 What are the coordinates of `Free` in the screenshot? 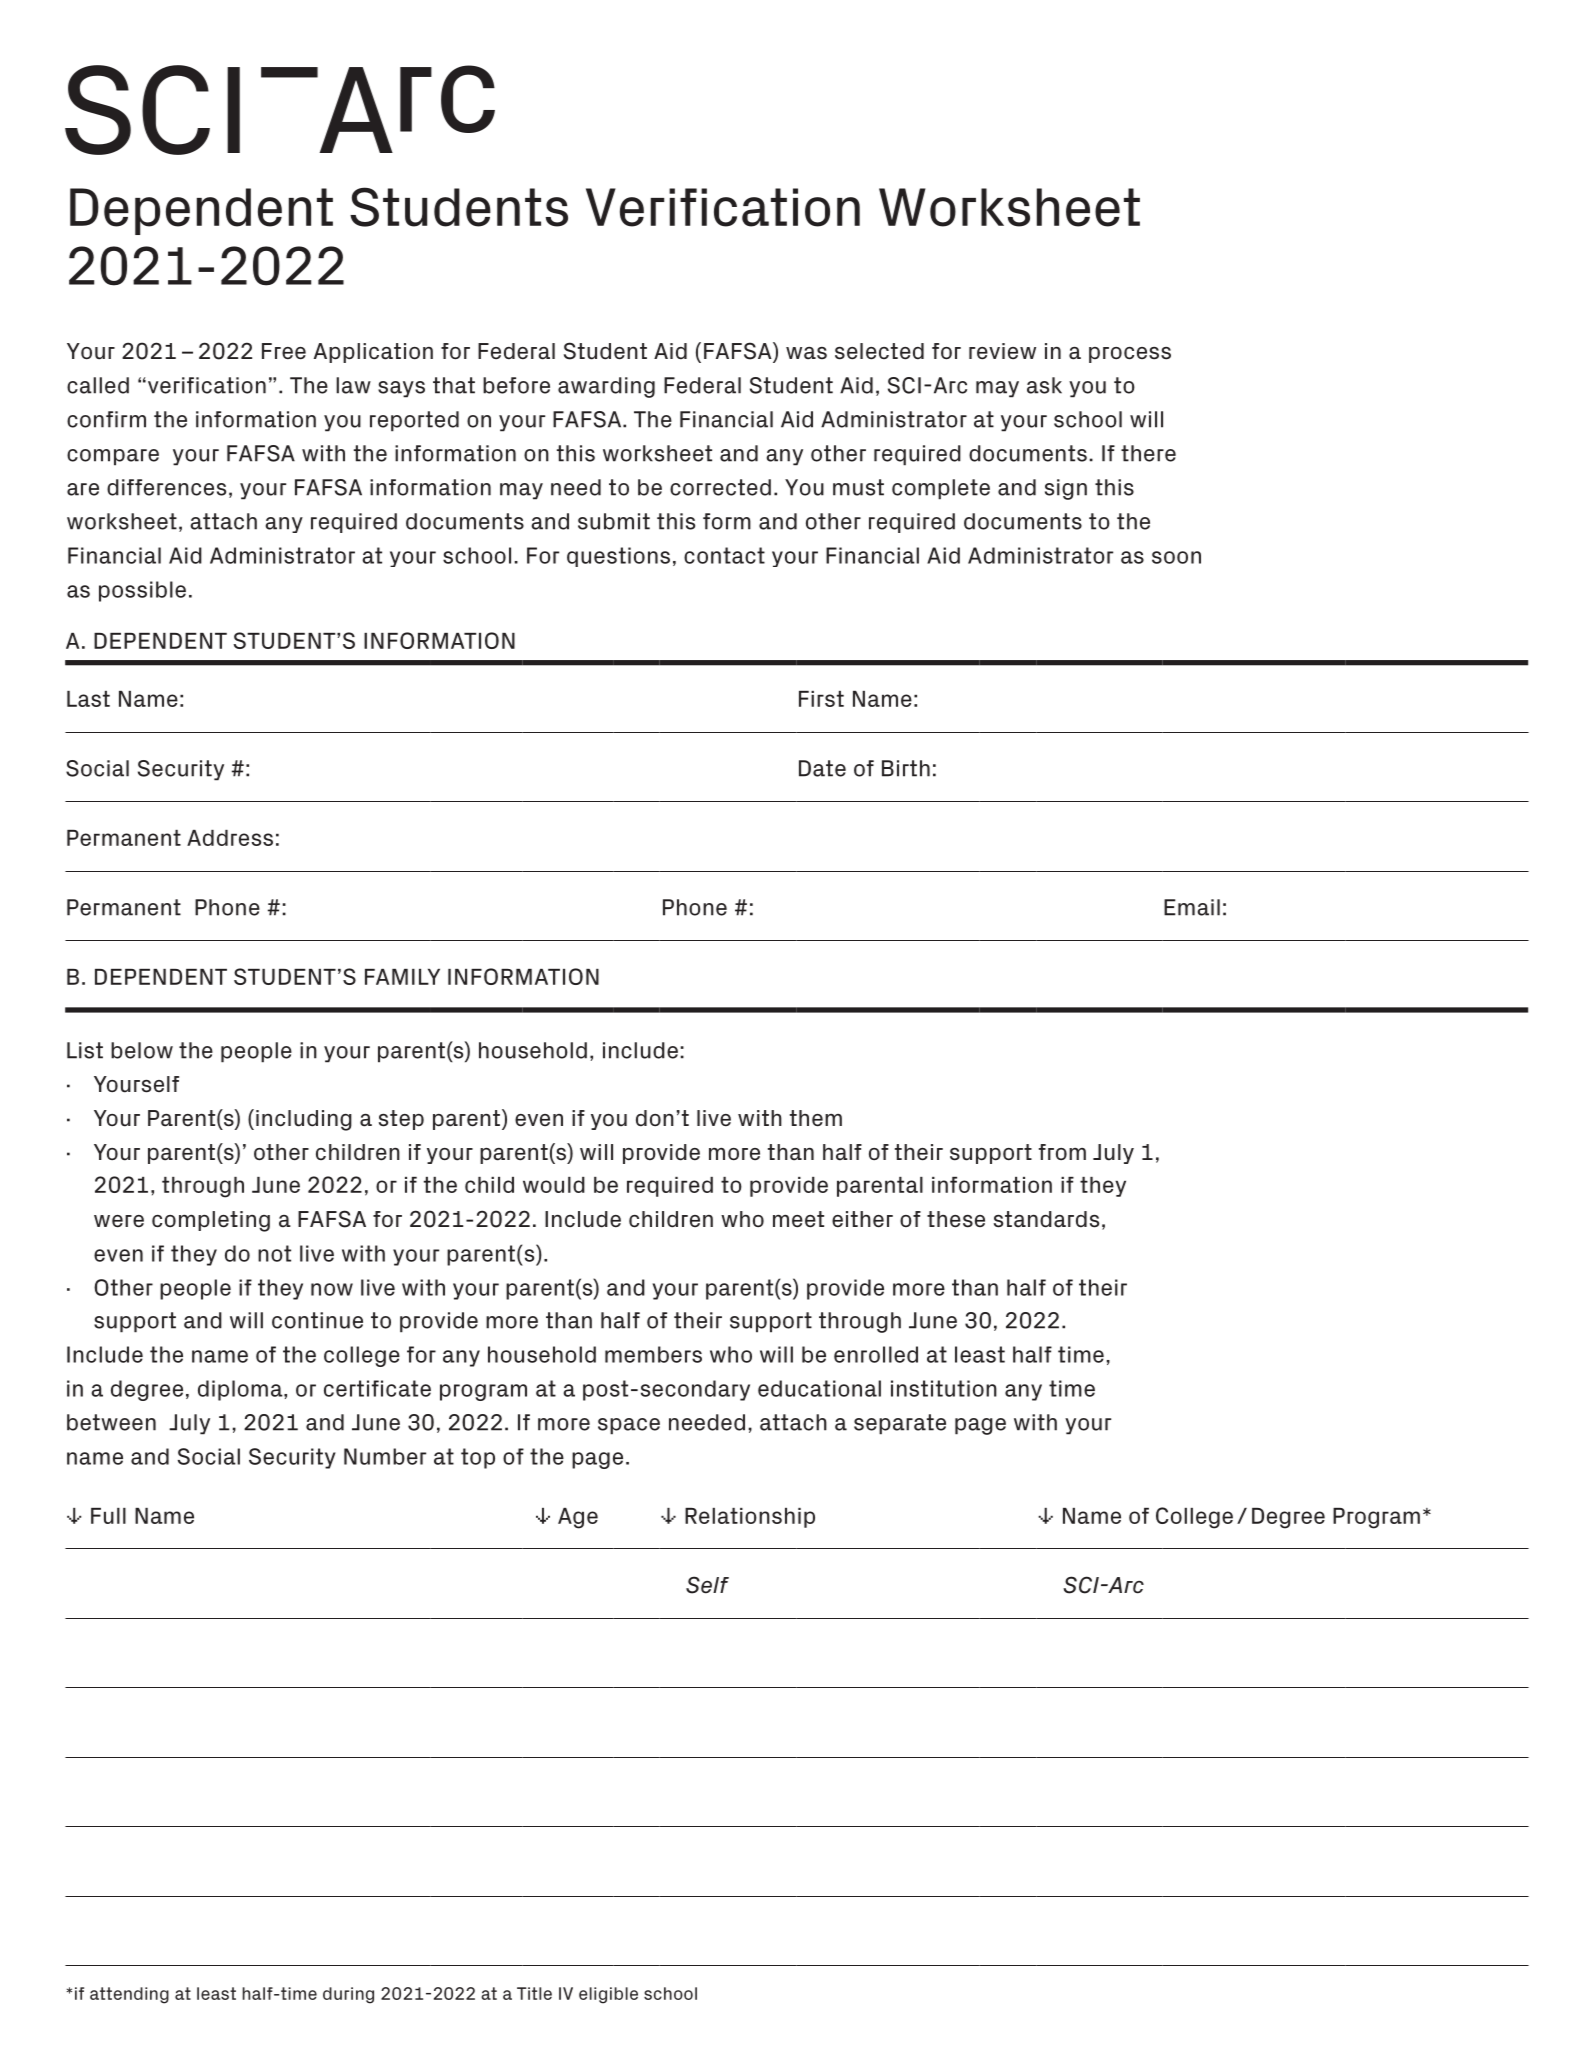 It's located at (284, 351).
